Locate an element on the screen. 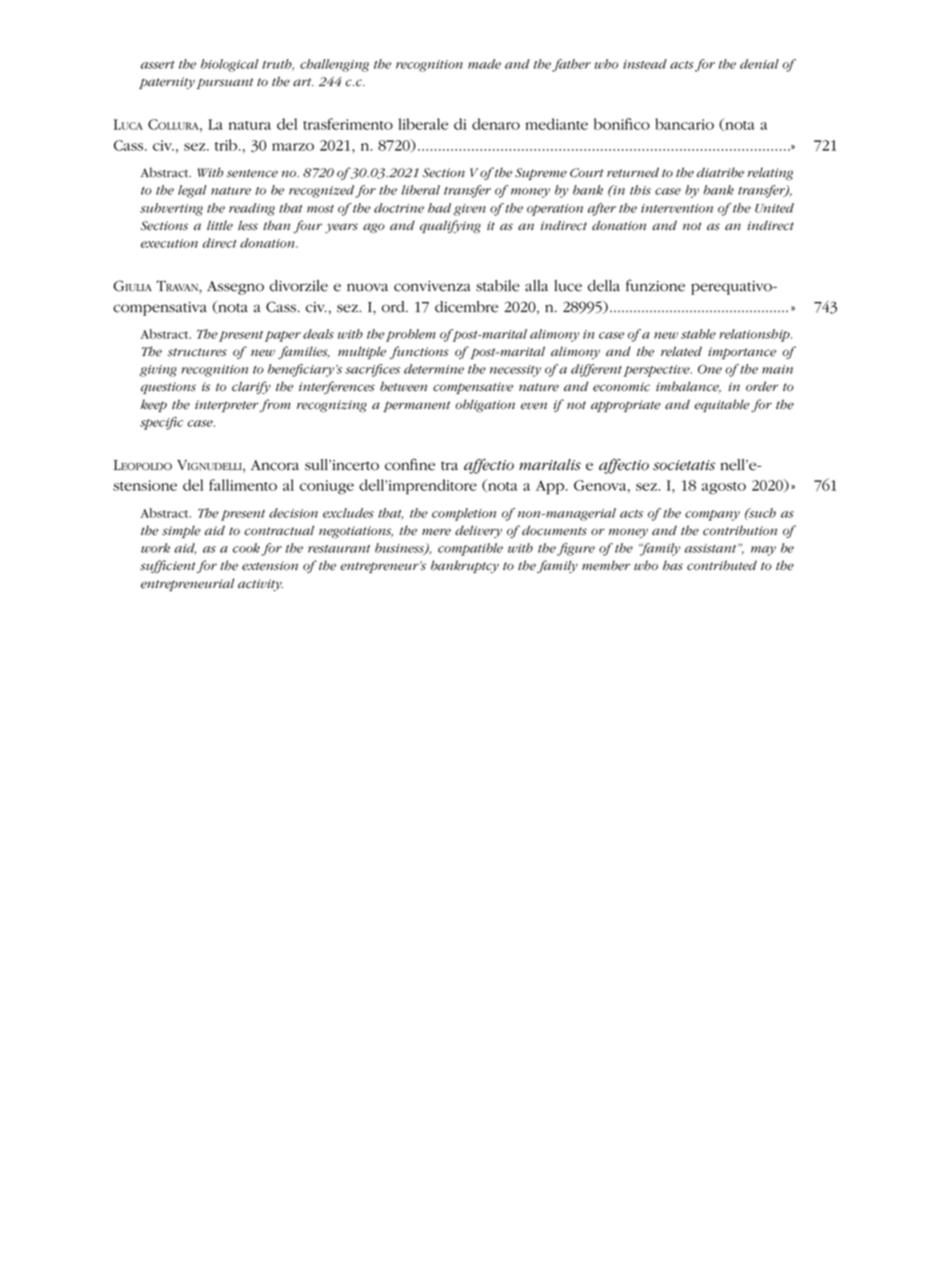 The width and height of the screenshot is (952, 1270). paper is located at coordinates (283, 336).
